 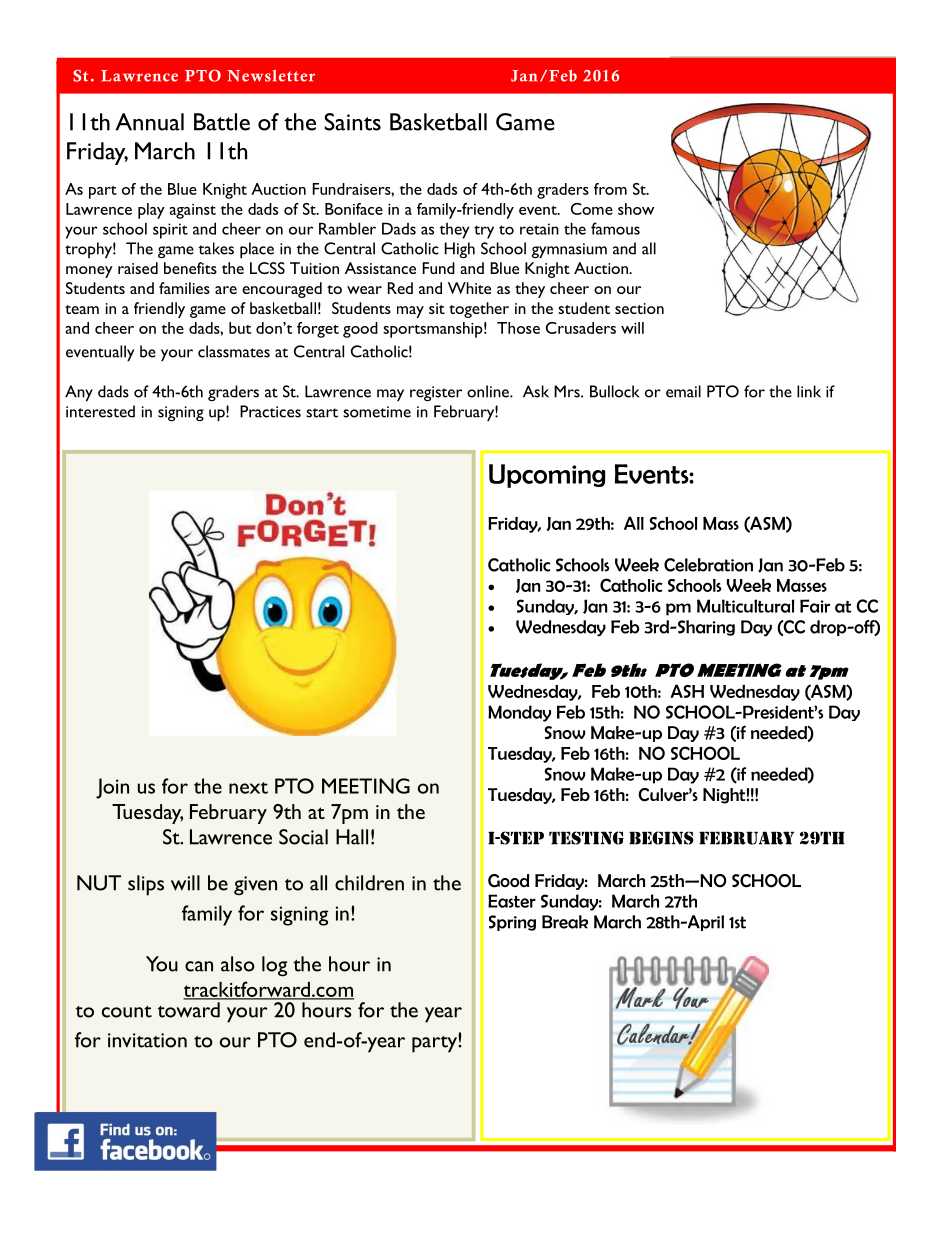 I want to click on Saints, so click(x=352, y=122).
